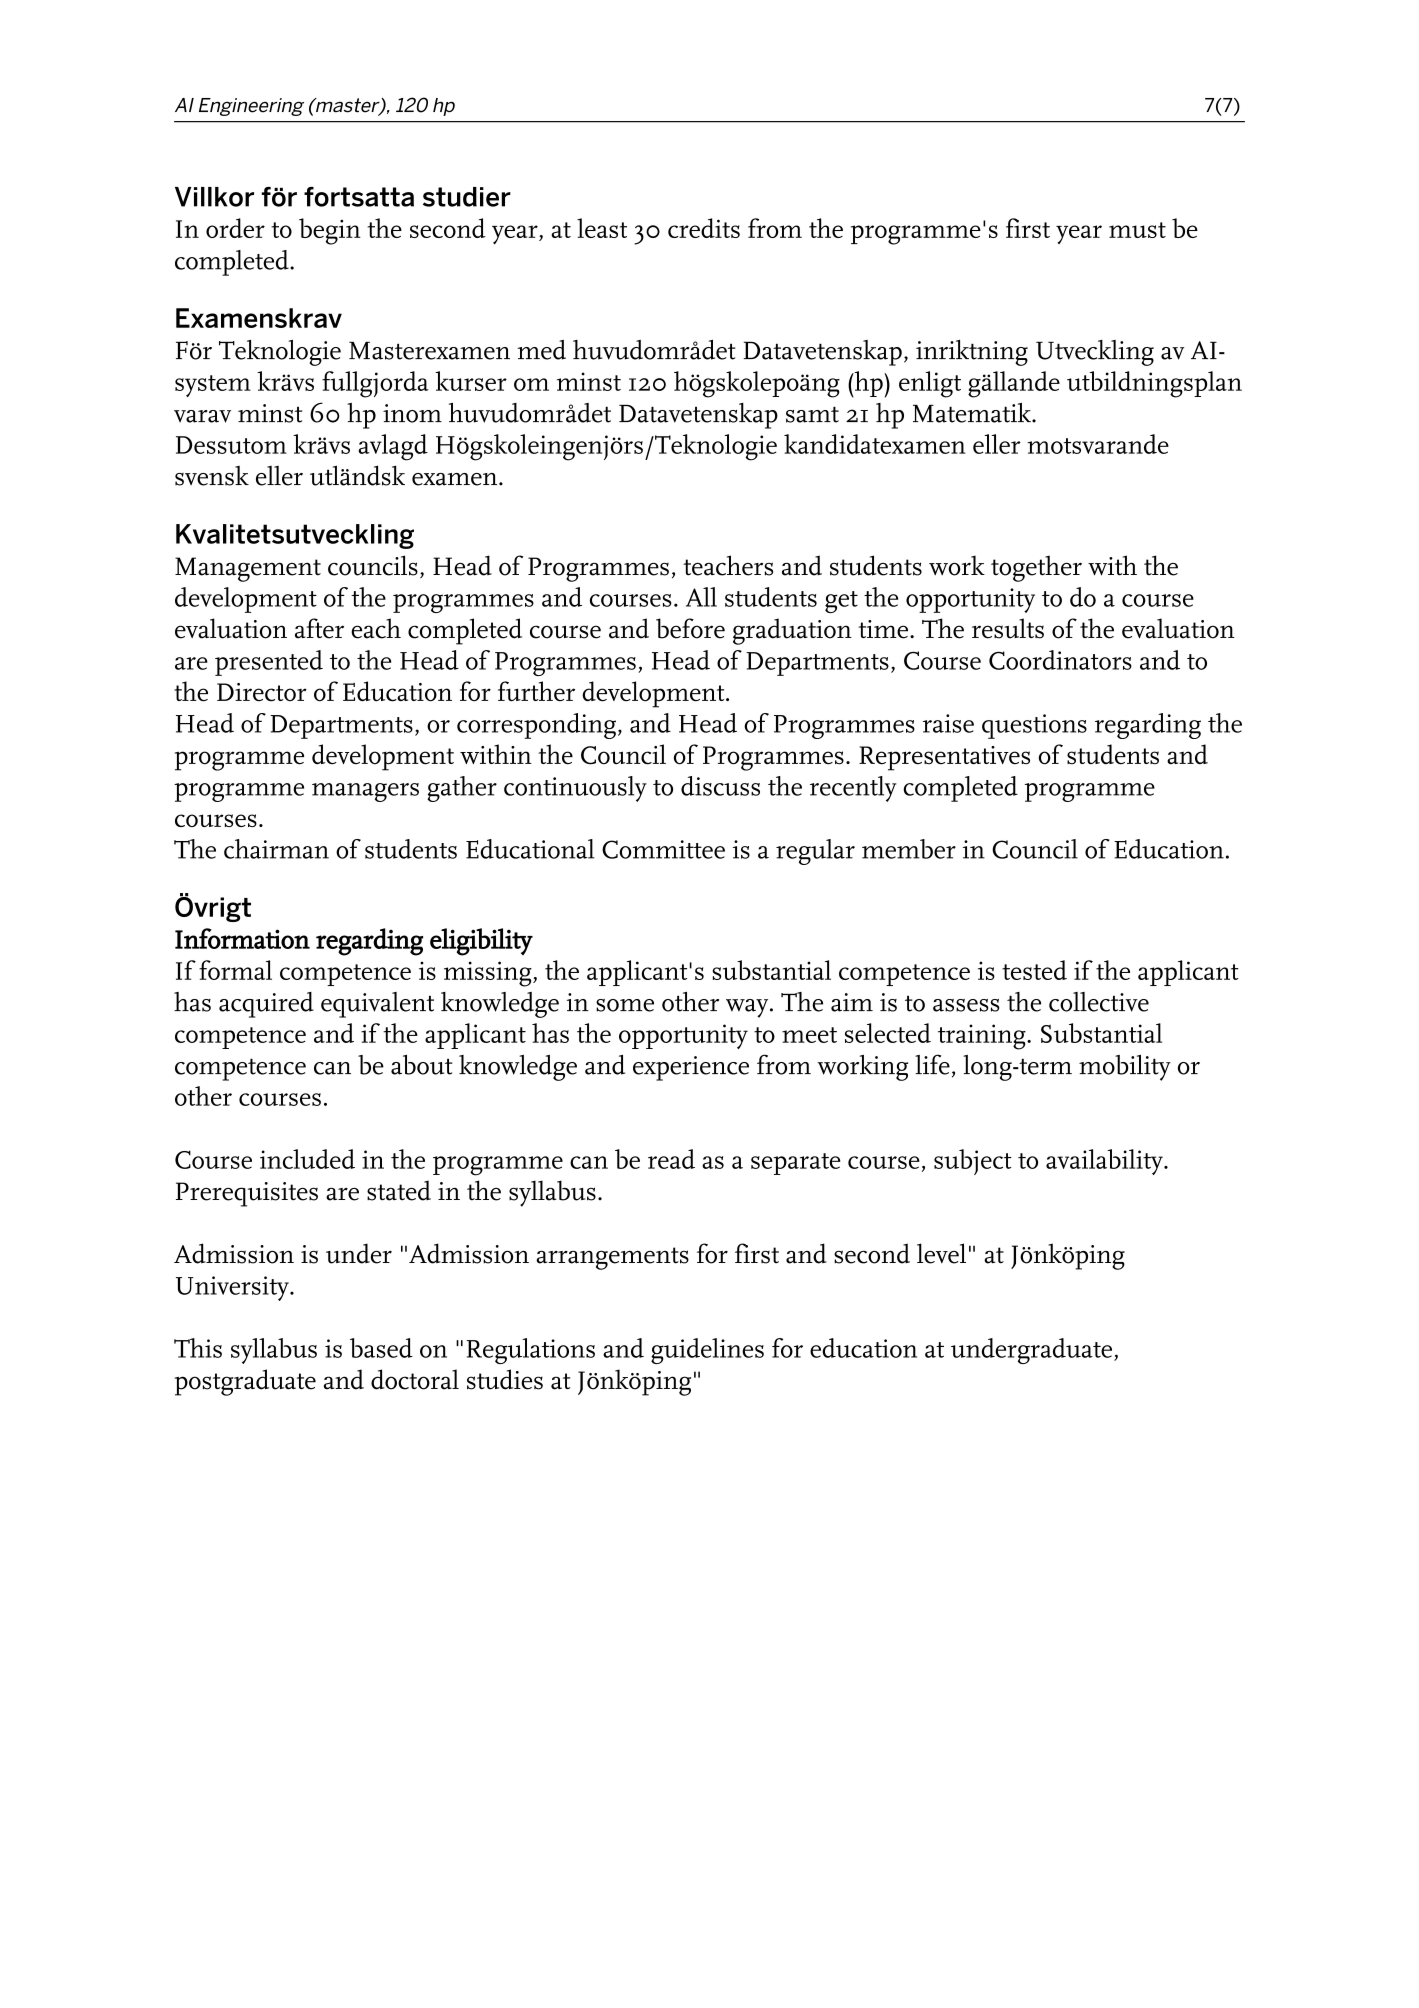 This page has width=1419, height=2008. I want to click on managers, so click(365, 792).
